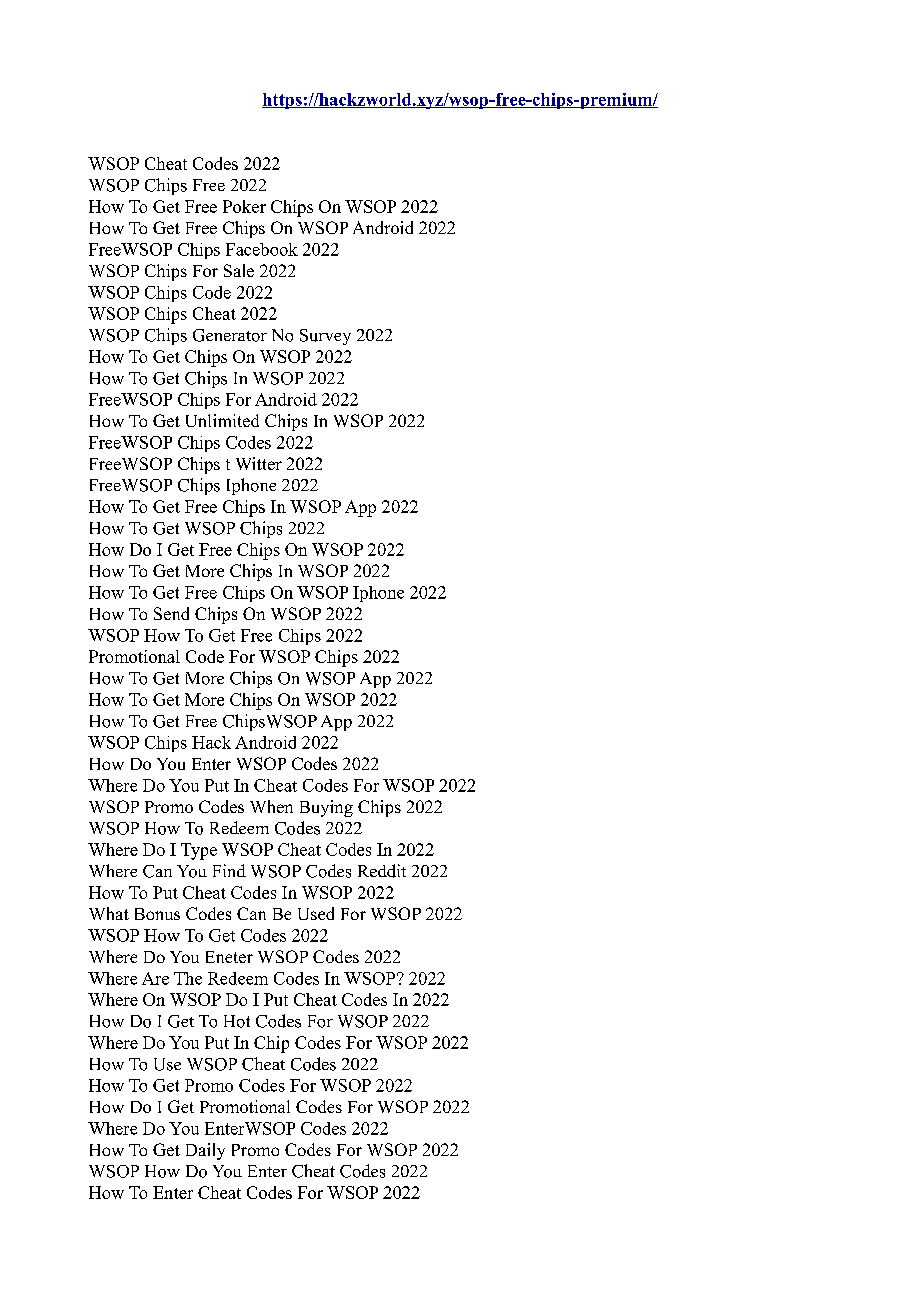 The height and width of the page is (1308, 924). I want to click on Reddit, so click(382, 871).
